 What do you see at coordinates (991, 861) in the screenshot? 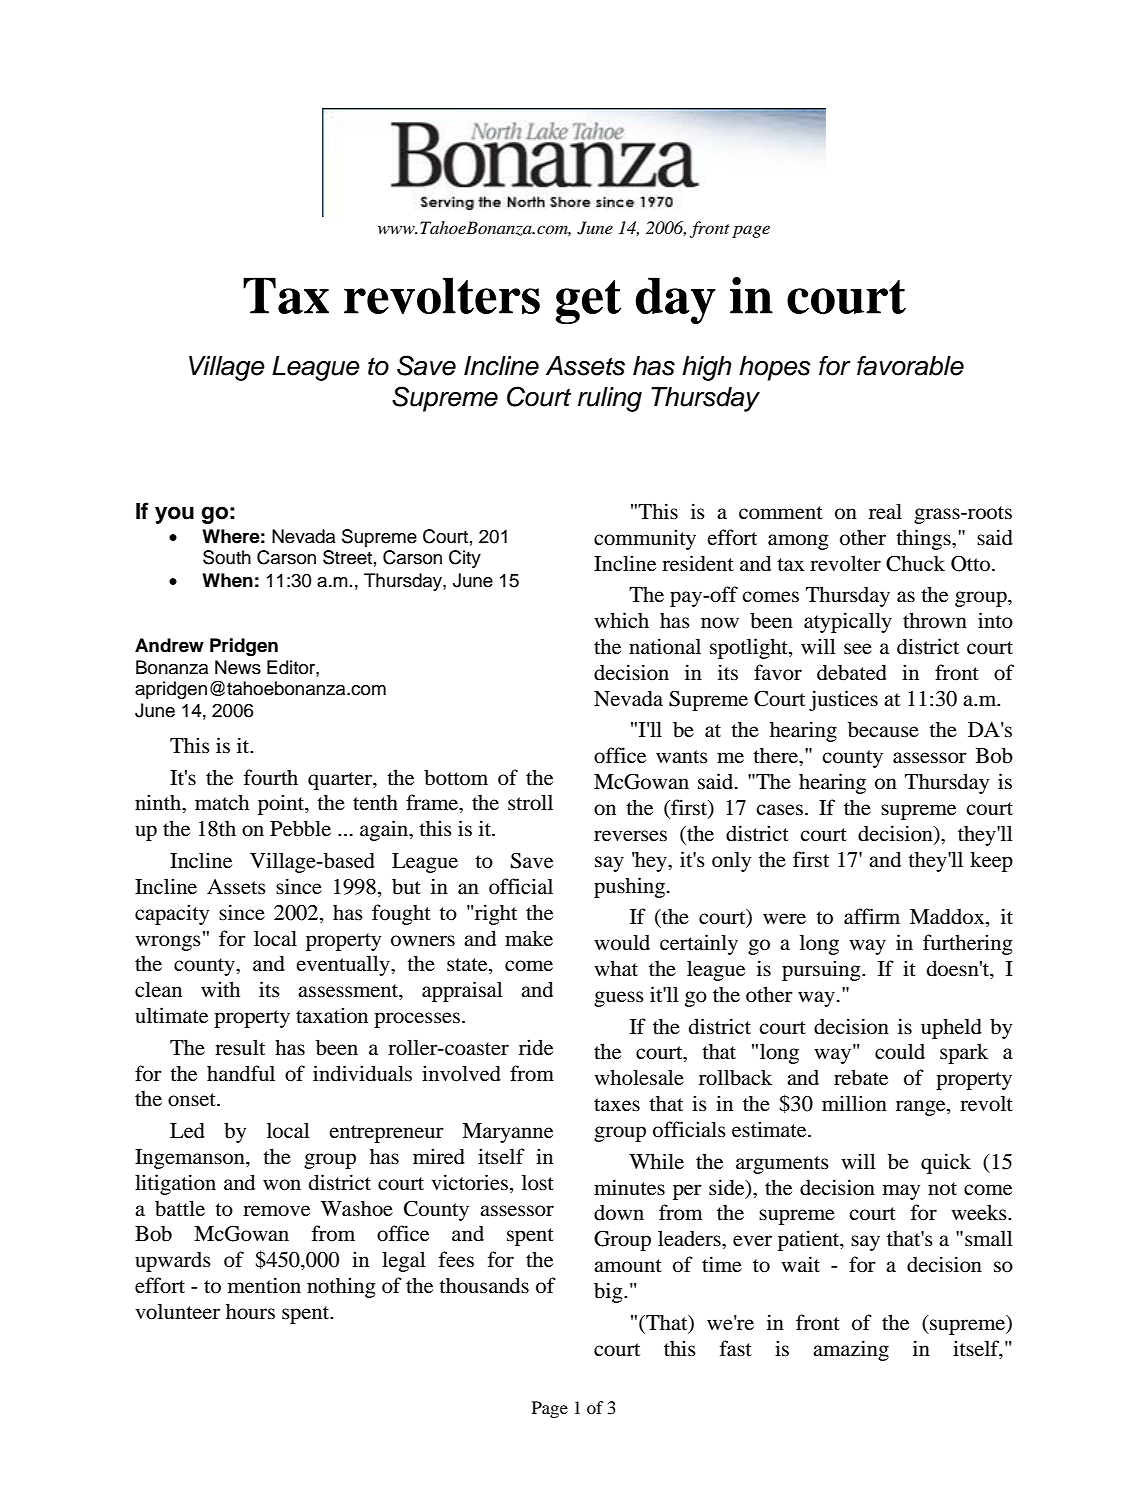
I see `keep` at bounding box center [991, 861].
